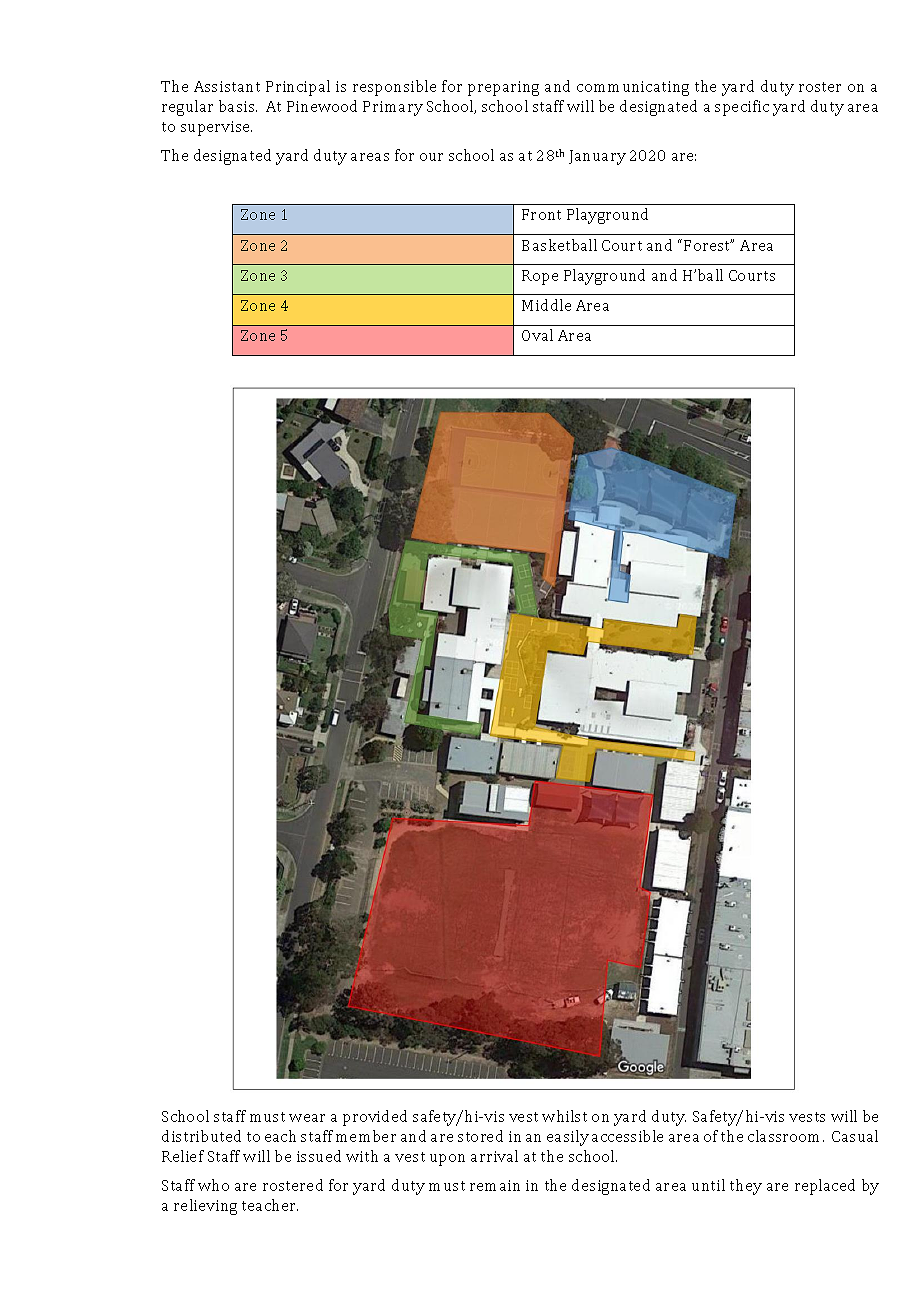  What do you see at coordinates (708, 245) in the screenshot?
I see `Forest` at bounding box center [708, 245].
